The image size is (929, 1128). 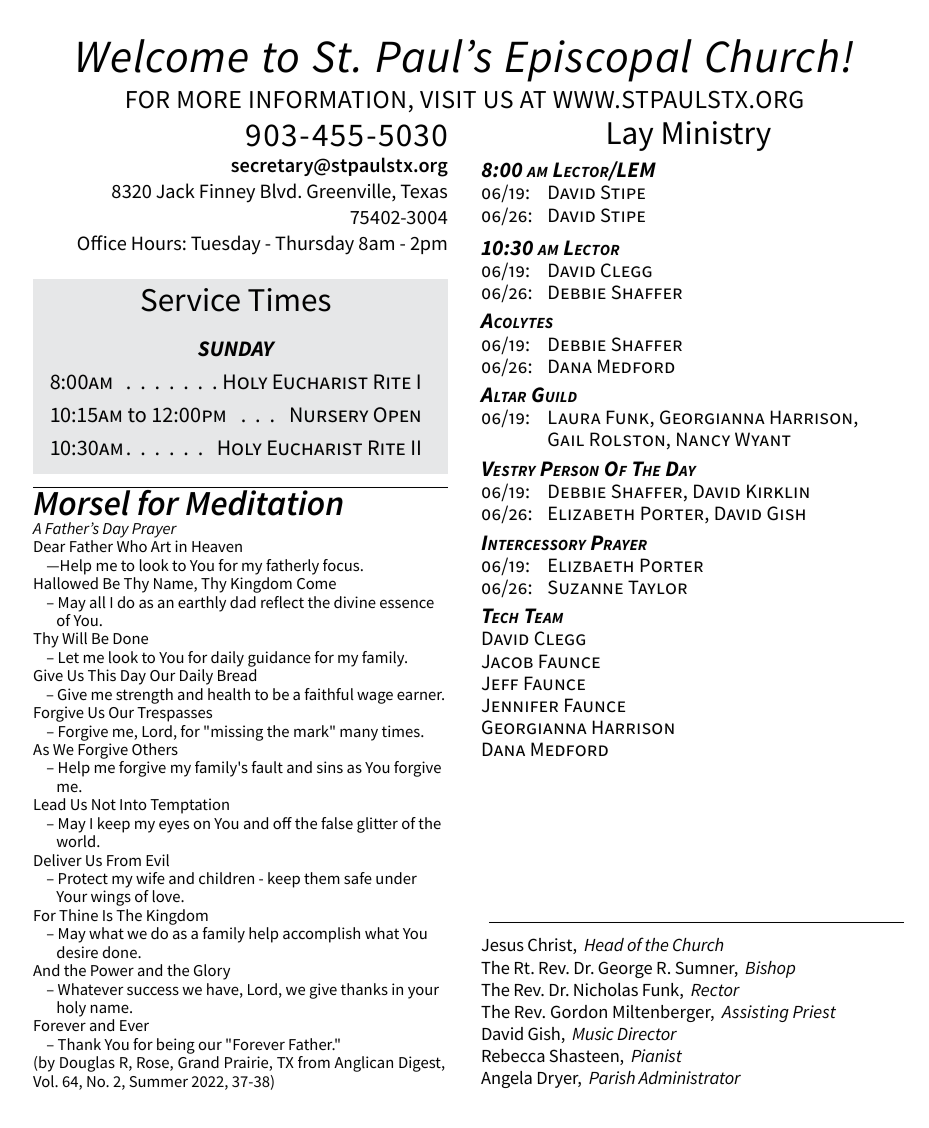 I want to click on MORE, so click(x=209, y=99).
